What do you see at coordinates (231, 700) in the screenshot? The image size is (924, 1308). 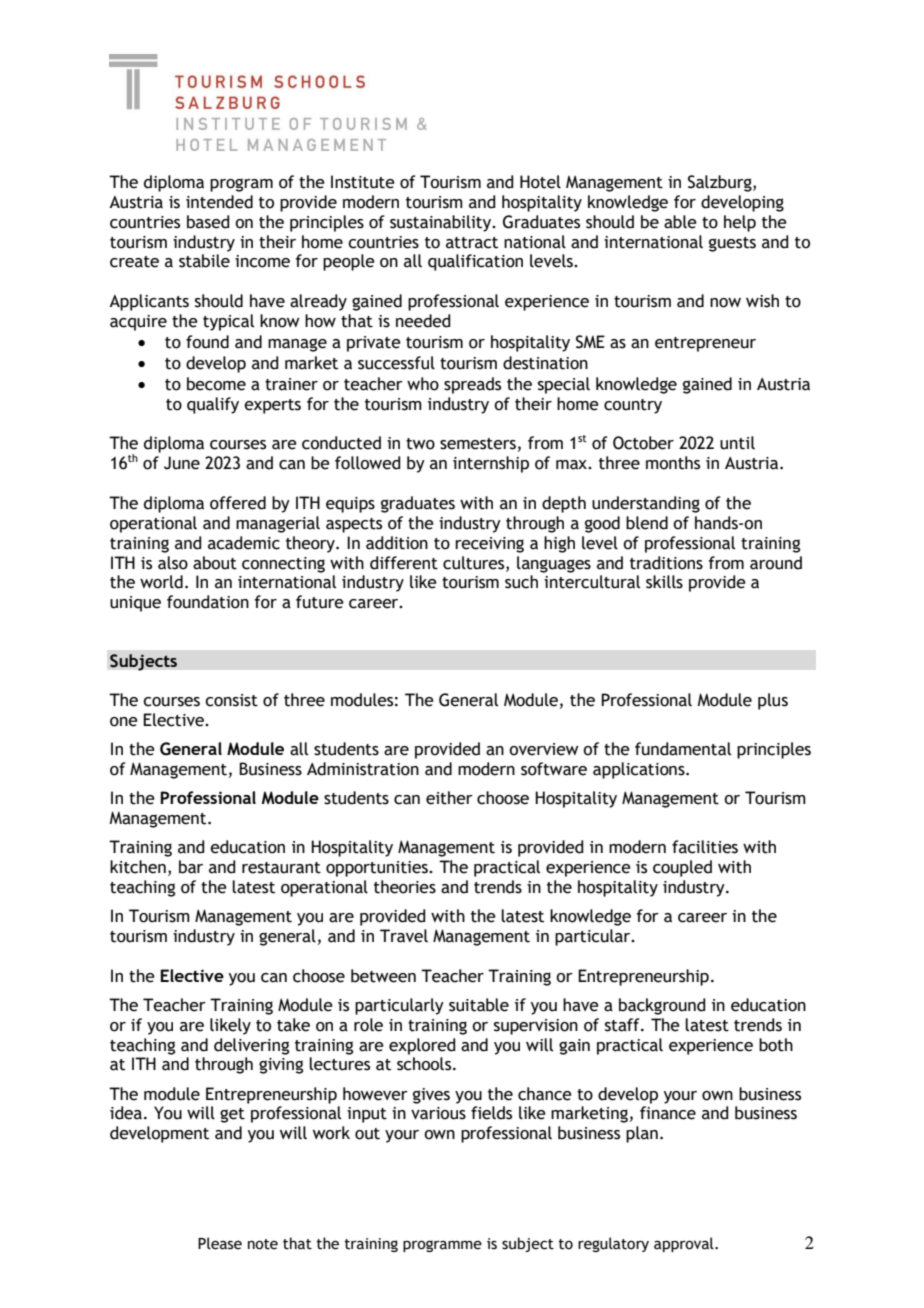 I see `consist` at bounding box center [231, 700].
